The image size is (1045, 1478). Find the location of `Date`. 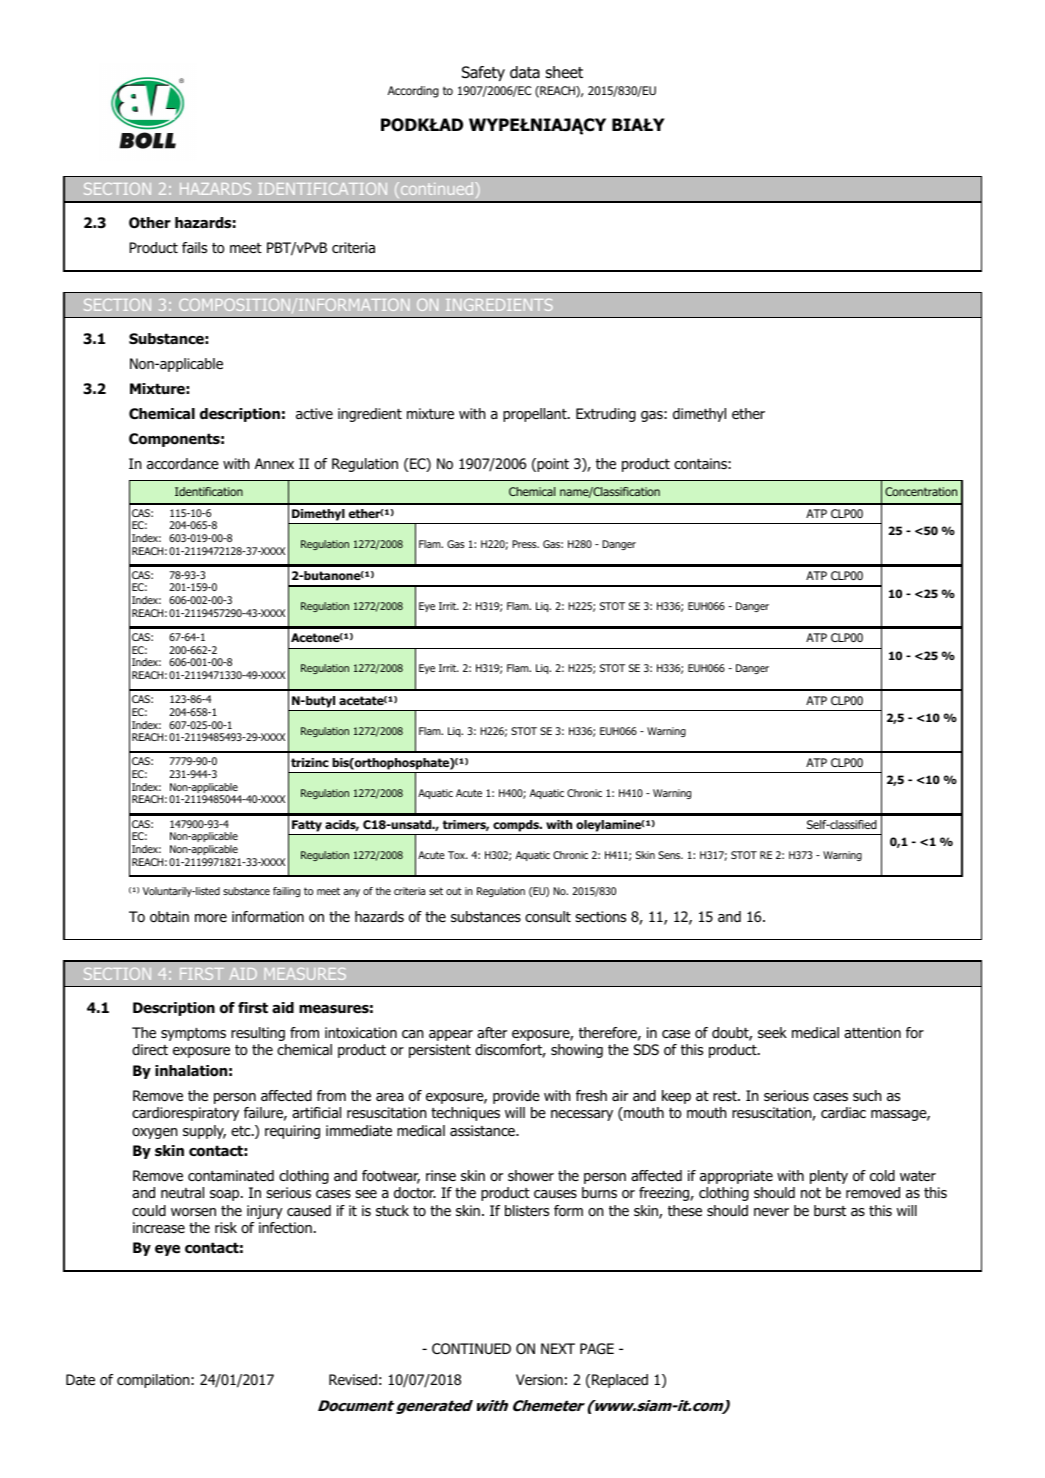

Date is located at coordinates (80, 1379).
